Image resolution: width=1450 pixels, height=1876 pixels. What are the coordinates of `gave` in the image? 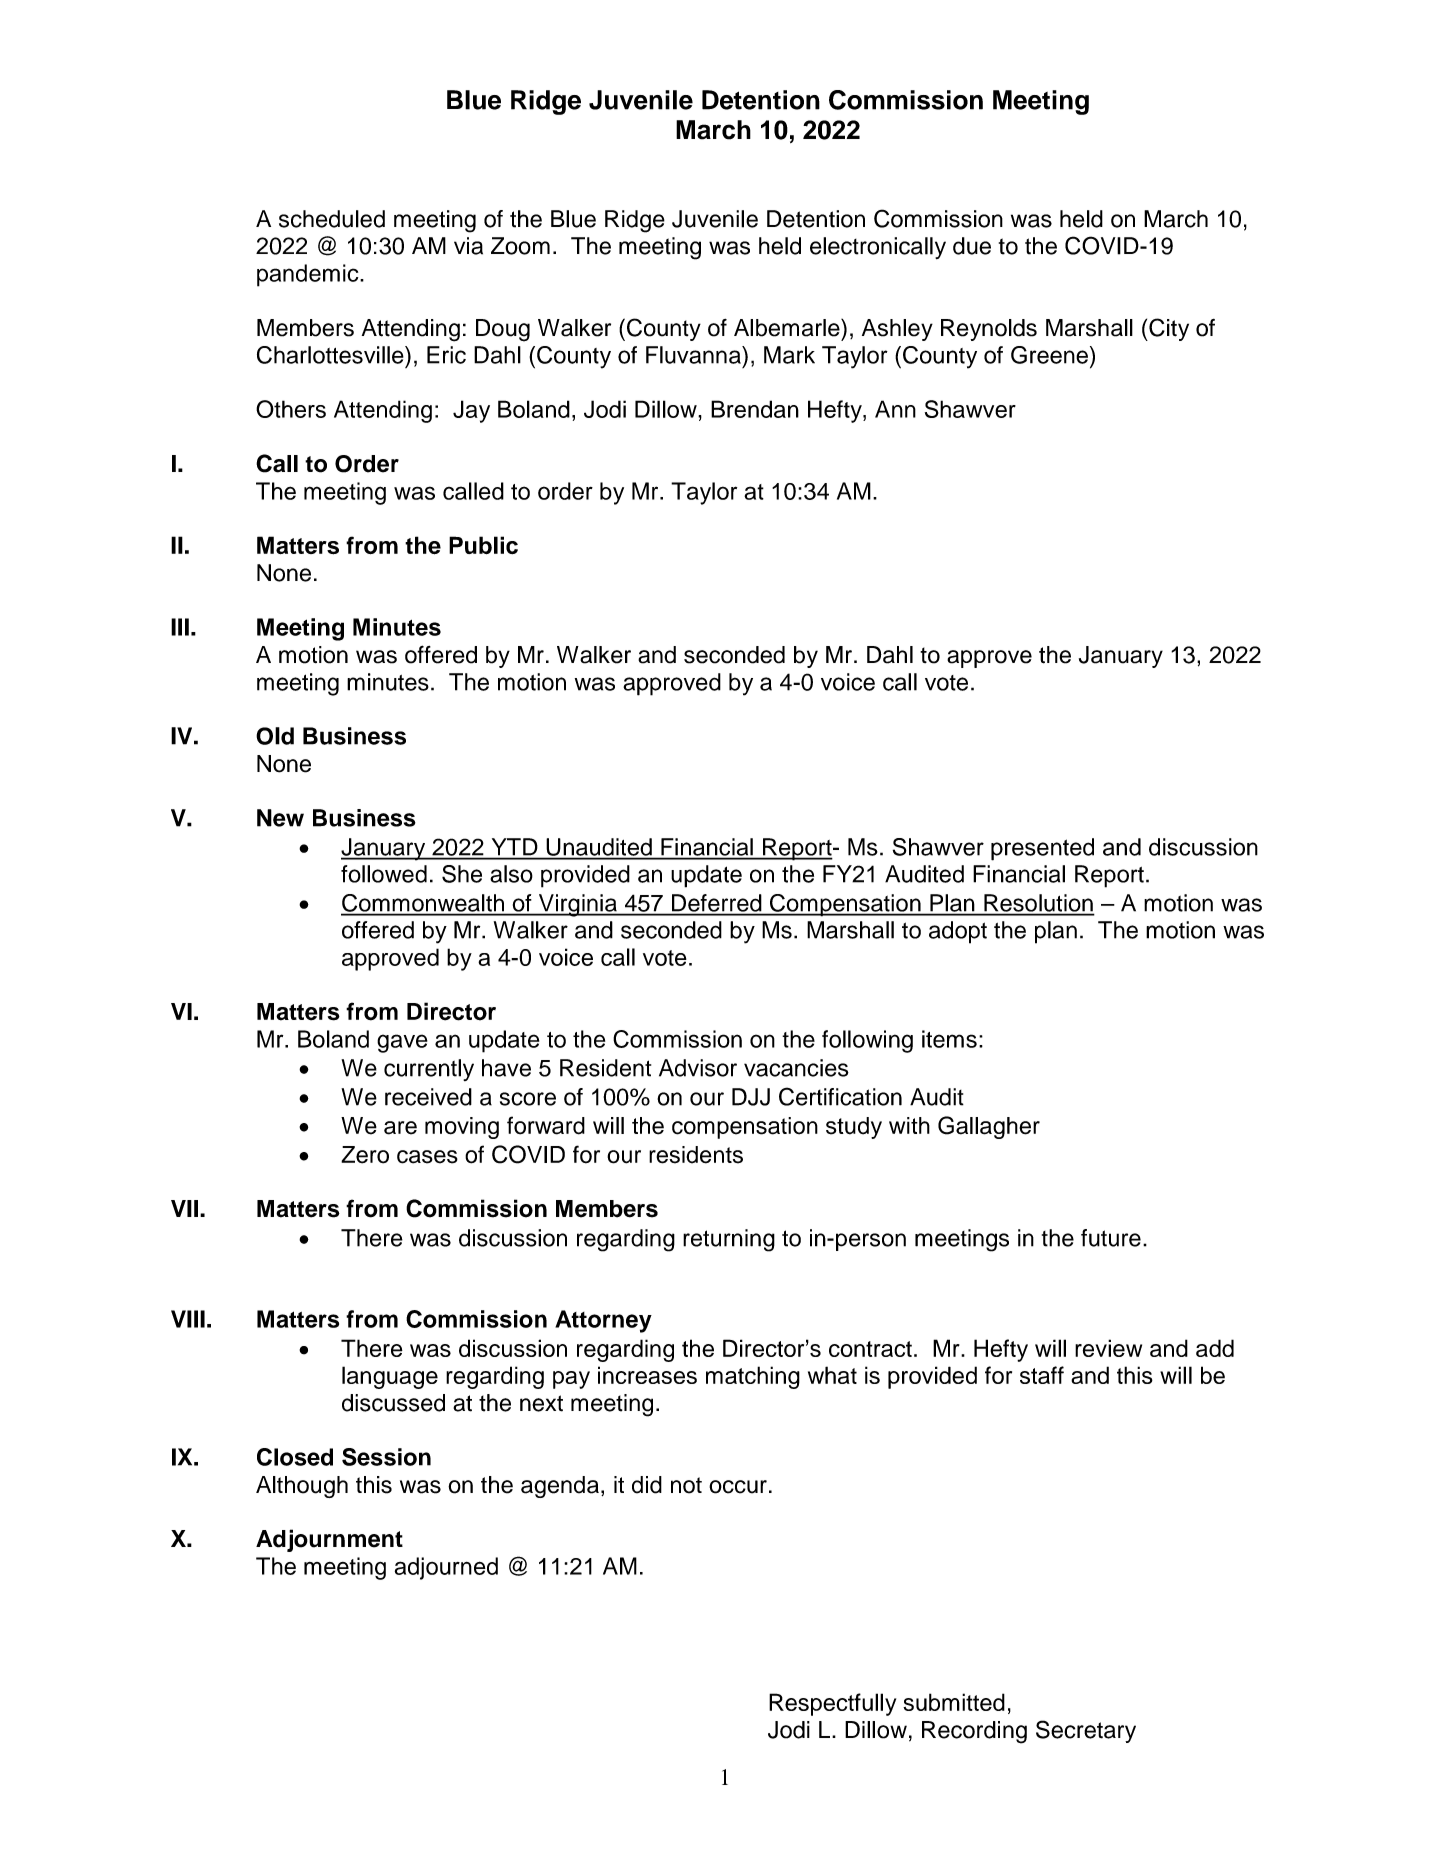 It's located at (402, 1043).
